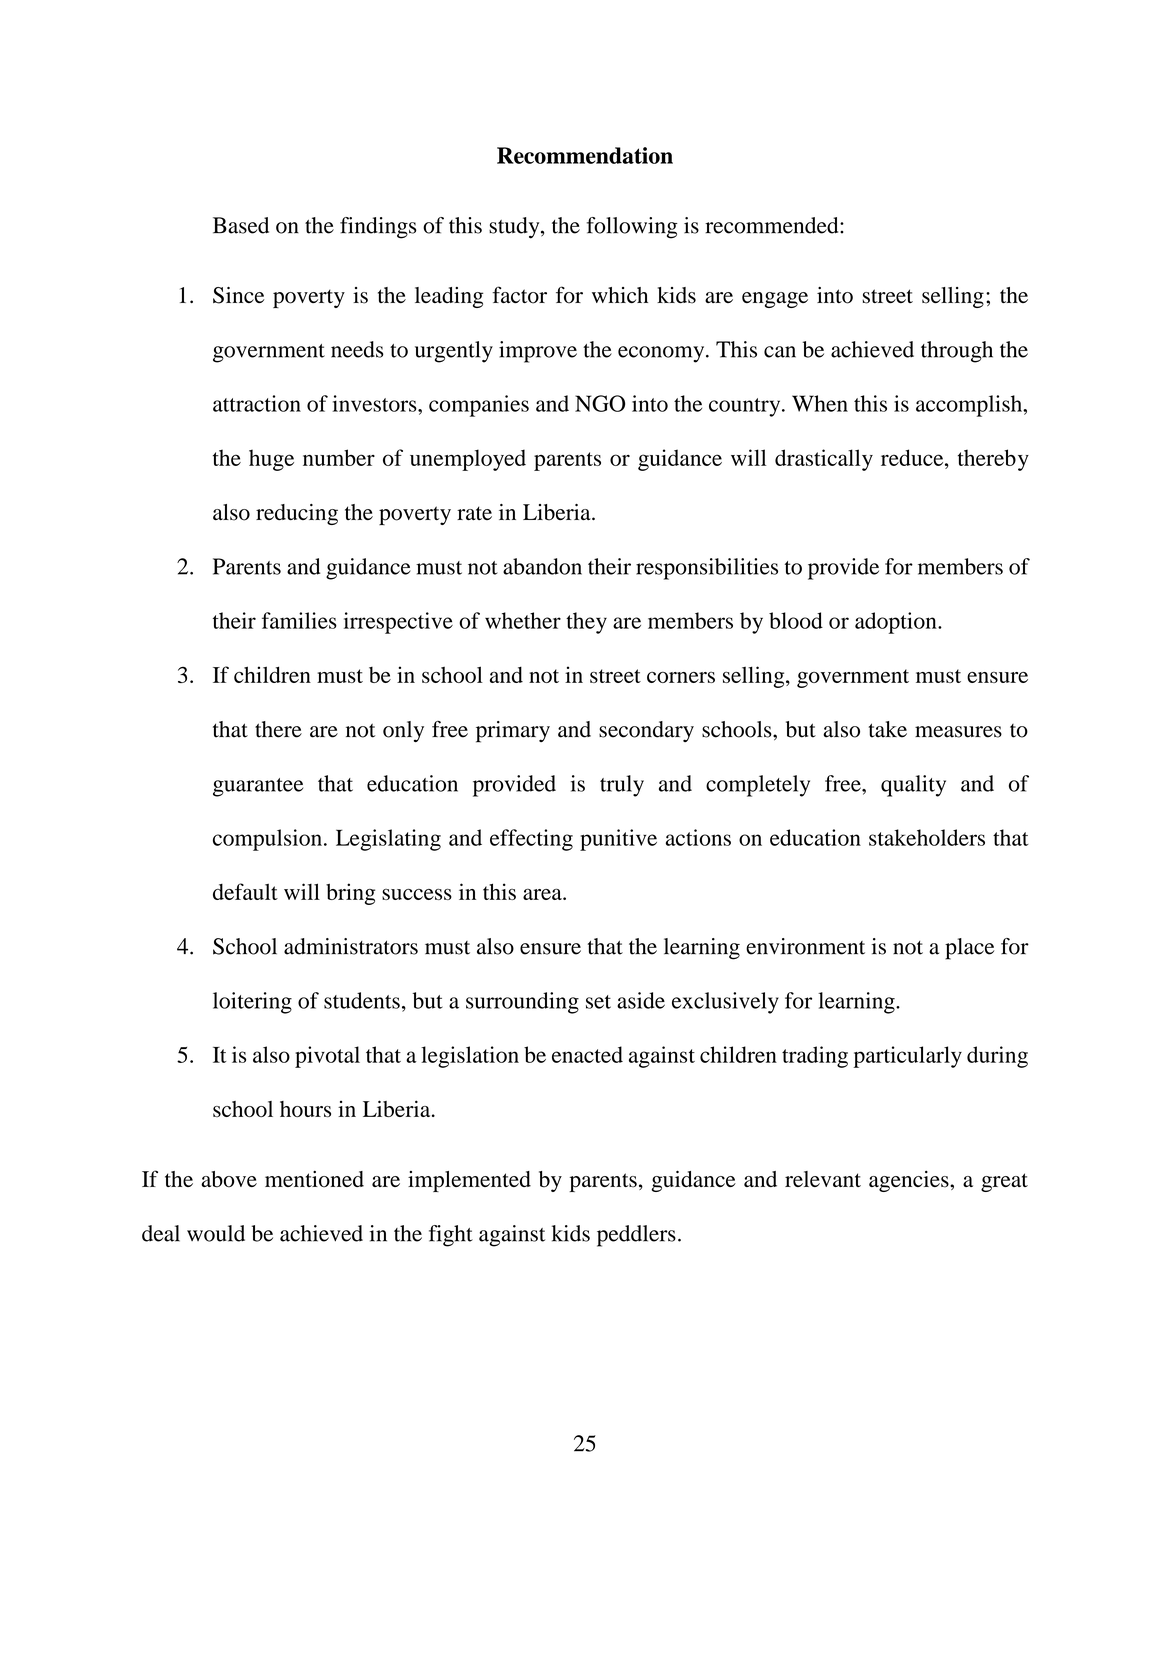  I want to click on punitive, so click(618, 840).
